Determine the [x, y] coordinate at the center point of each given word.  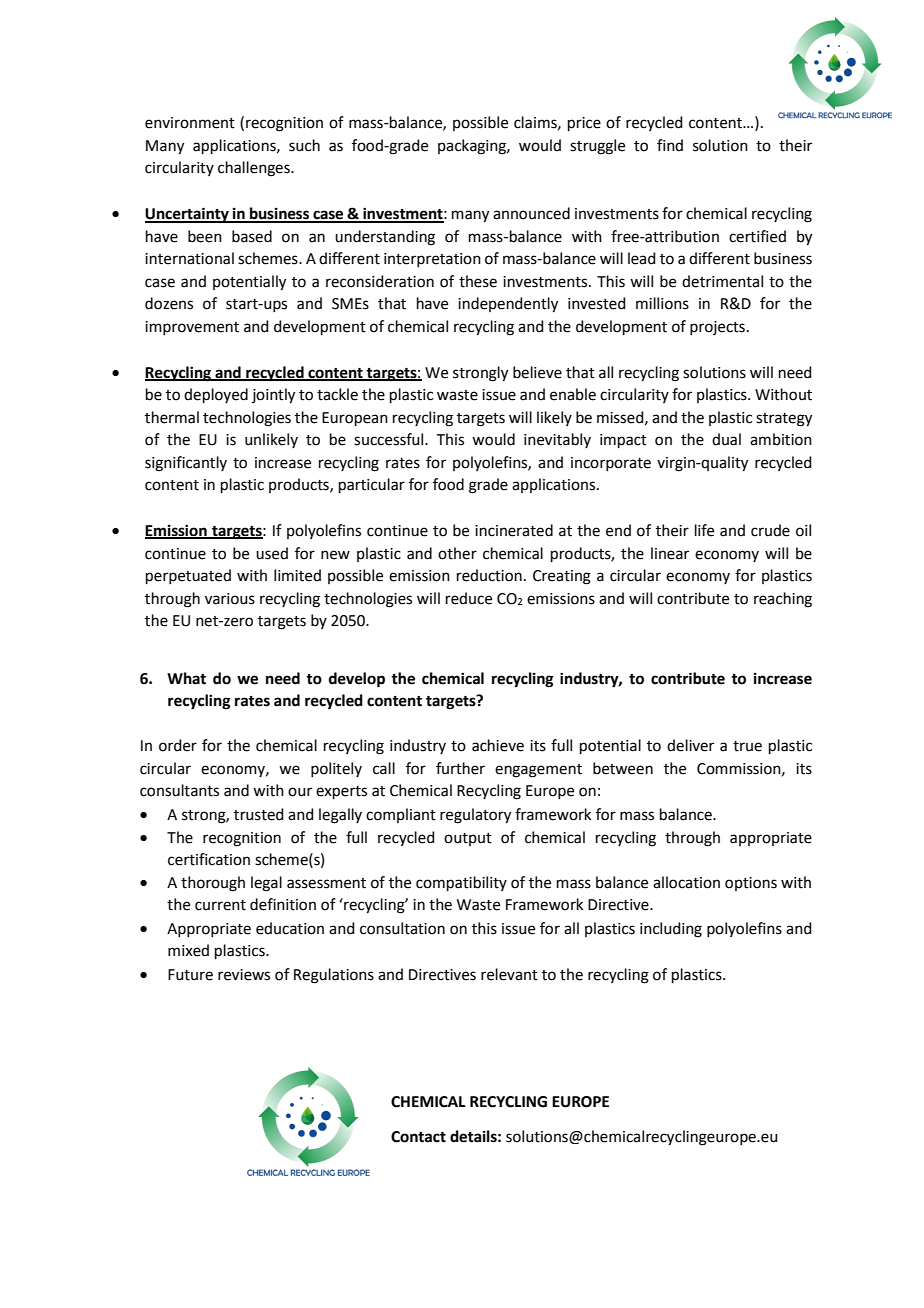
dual [726, 439]
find [670, 145]
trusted [259, 814]
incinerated [514, 530]
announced [531, 213]
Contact [418, 1137]
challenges [255, 169]
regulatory [475, 816]
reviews [244, 975]
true [747, 746]
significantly [186, 464]
